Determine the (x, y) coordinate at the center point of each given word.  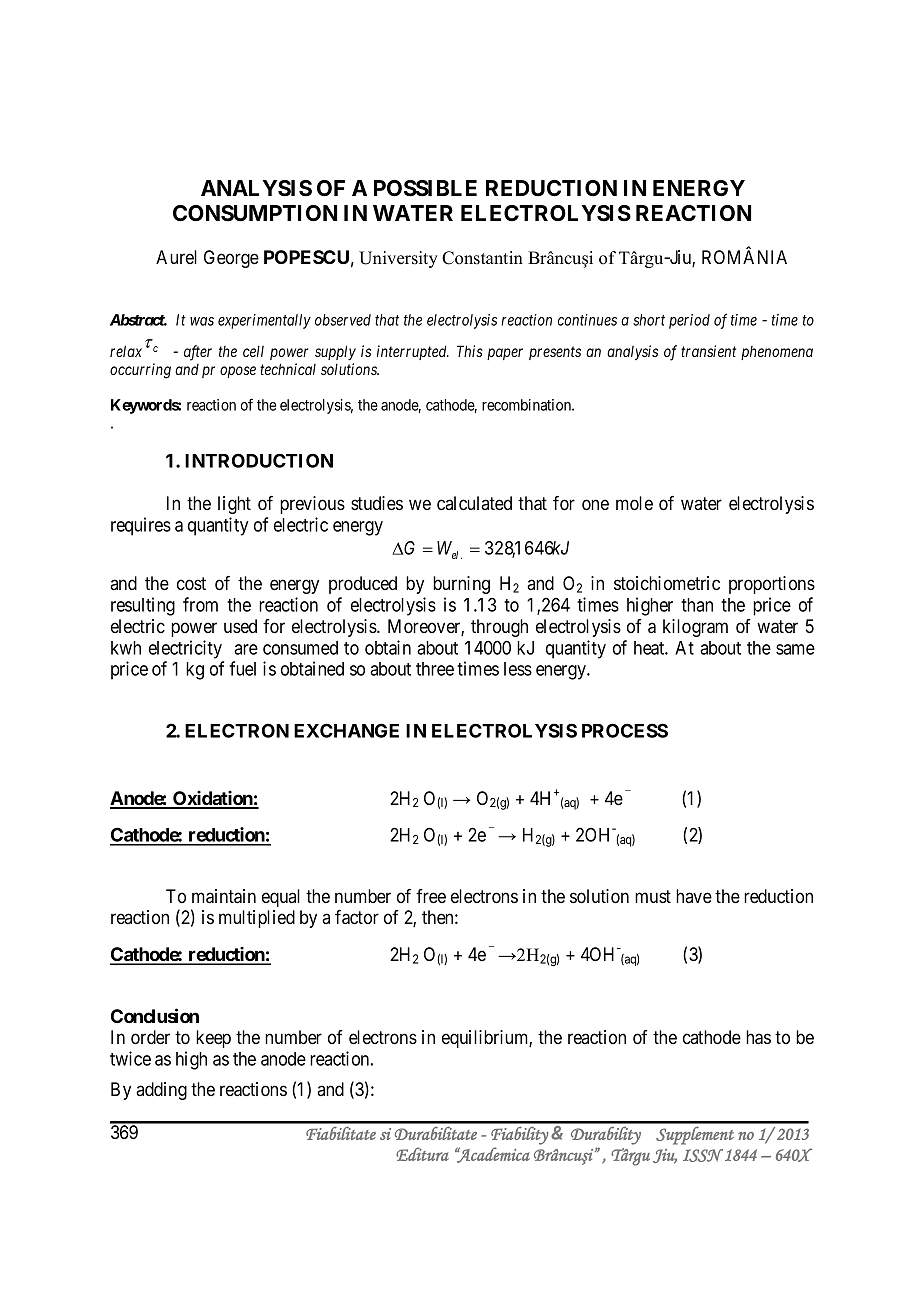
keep (213, 1039)
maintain (224, 896)
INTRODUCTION (259, 460)
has (758, 1037)
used (240, 626)
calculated (474, 503)
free (431, 896)
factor (357, 917)
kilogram (695, 628)
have (694, 896)
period (689, 321)
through (499, 628)
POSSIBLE (425, 188)
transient (708, 351)
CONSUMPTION (255, 213)
